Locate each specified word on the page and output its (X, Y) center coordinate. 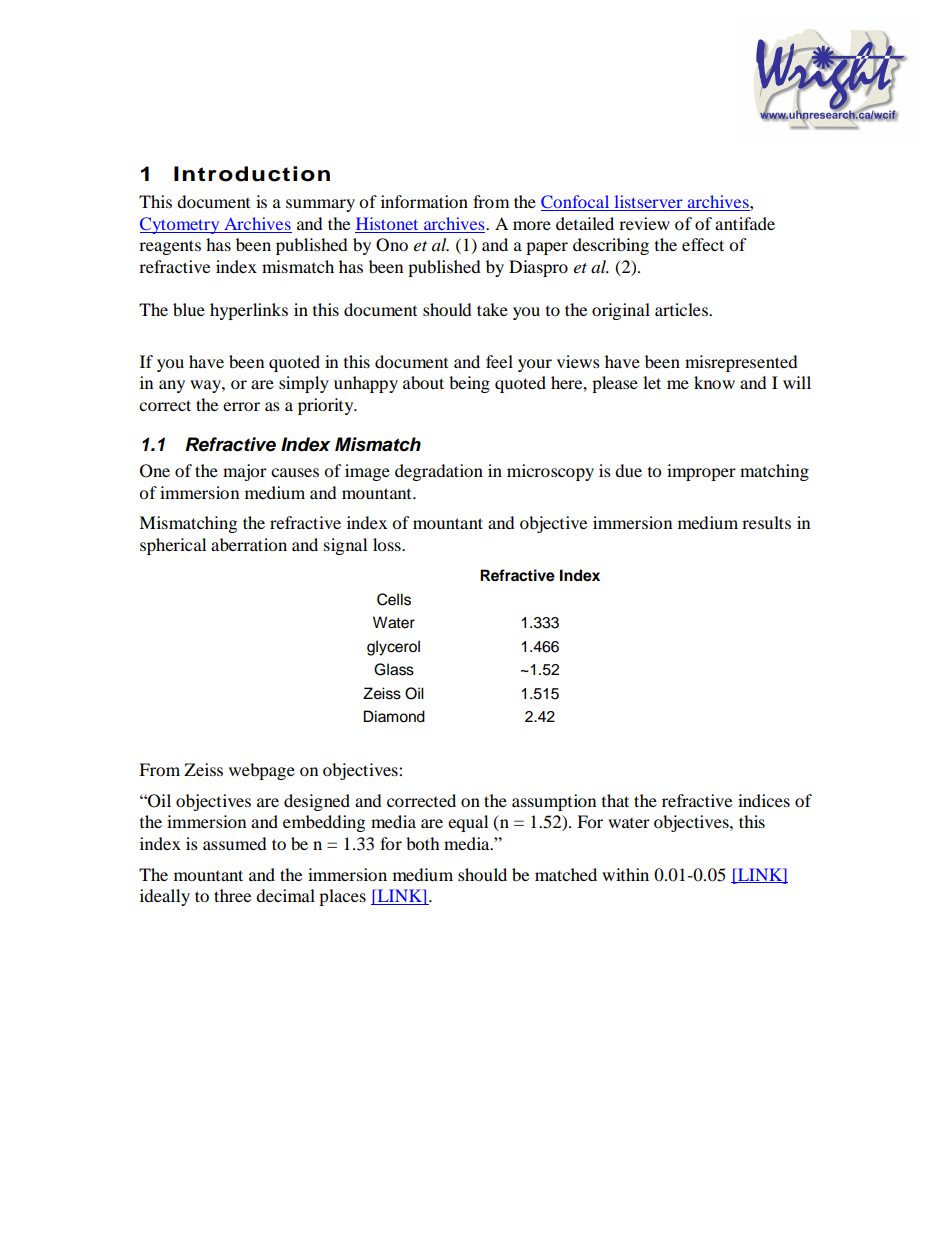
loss (388, 544)
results (766, 522)
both (423, 843)
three (232, 895)
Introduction (252, 174)
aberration (249, 544)
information (424, 201)
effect (703, 244)
